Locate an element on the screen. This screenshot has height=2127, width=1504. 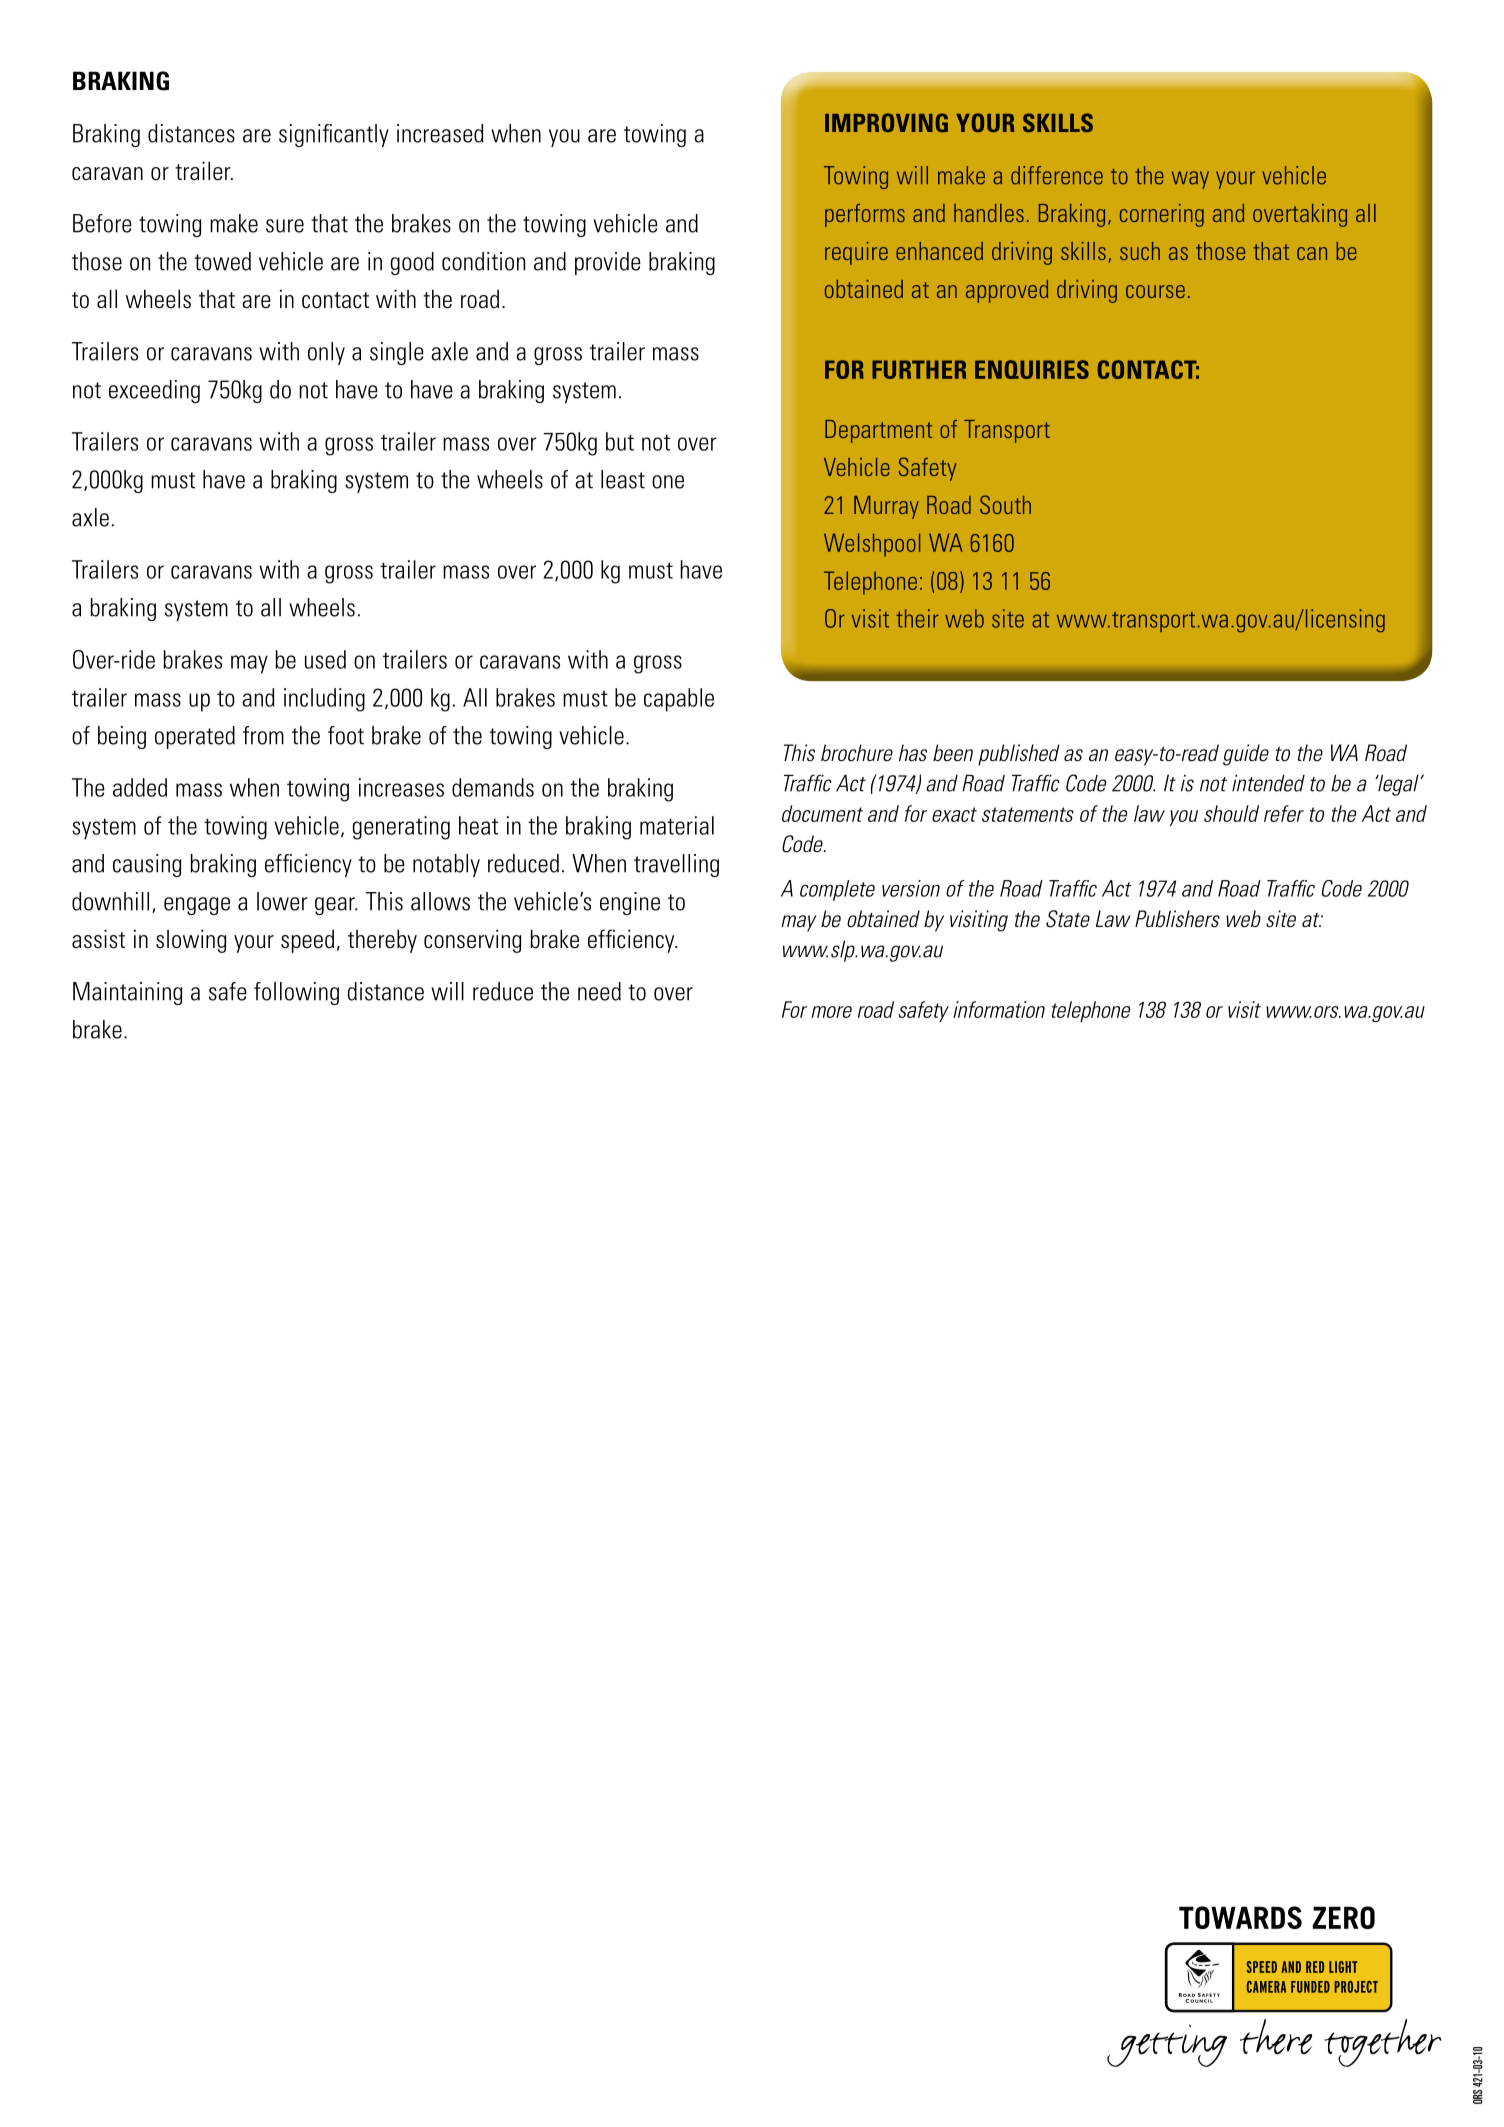
Improving is located at coordinates (886, 122).
